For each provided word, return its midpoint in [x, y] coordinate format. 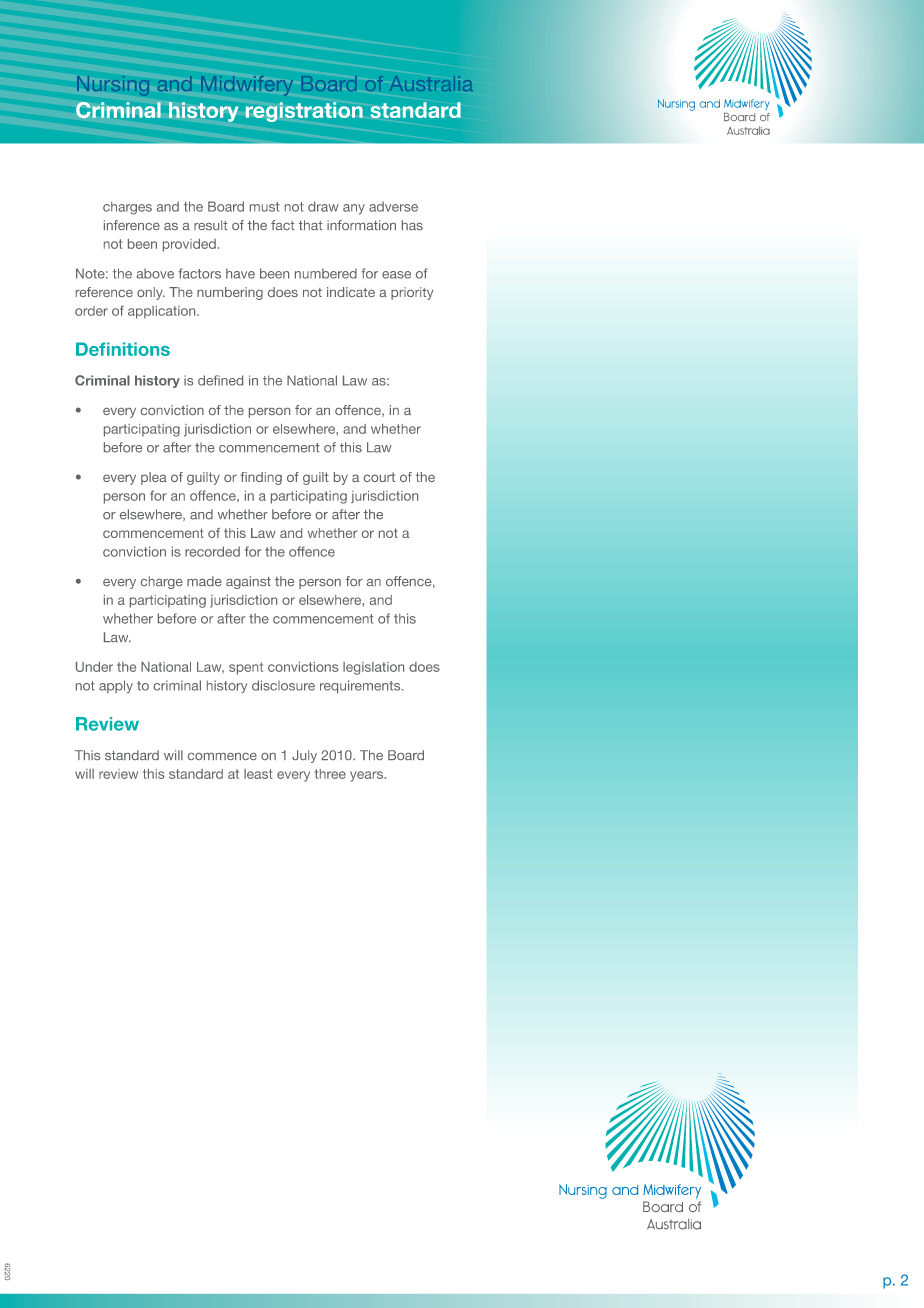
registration [304, 112]
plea [154, 478]
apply [116, 686]
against [248, 582]
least [258, 774]
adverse [393, 206]
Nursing [113, 86]
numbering [230, 293]
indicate [351, 292]
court [379, 477]
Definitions [123, 349]
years [367, 776]
